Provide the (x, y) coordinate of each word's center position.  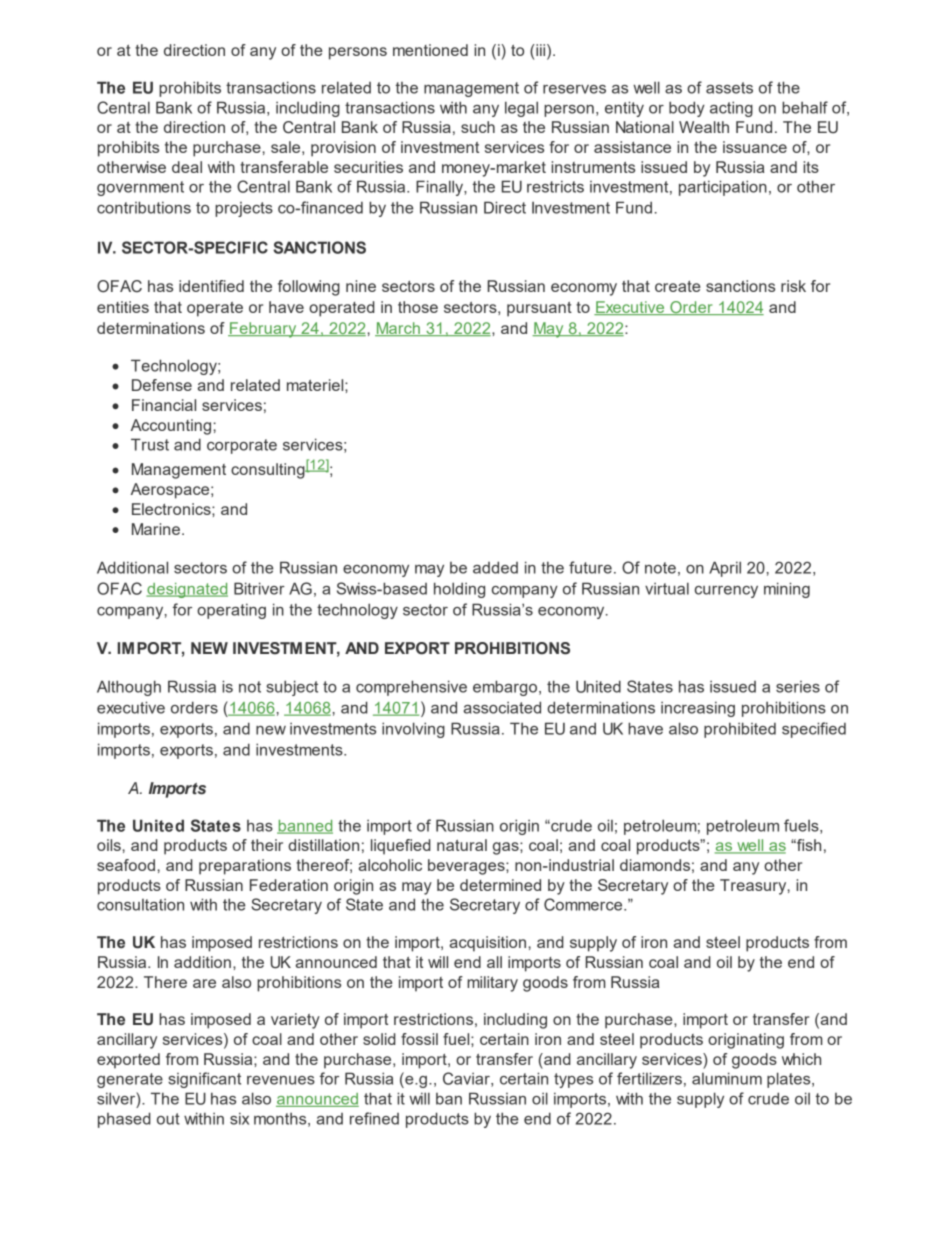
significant (204, 1080)
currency (726, 592)
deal (187, 167)
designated (187, 590)
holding (459, 590)
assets (729, 88)
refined (374, 1118)
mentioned (430, 50)
